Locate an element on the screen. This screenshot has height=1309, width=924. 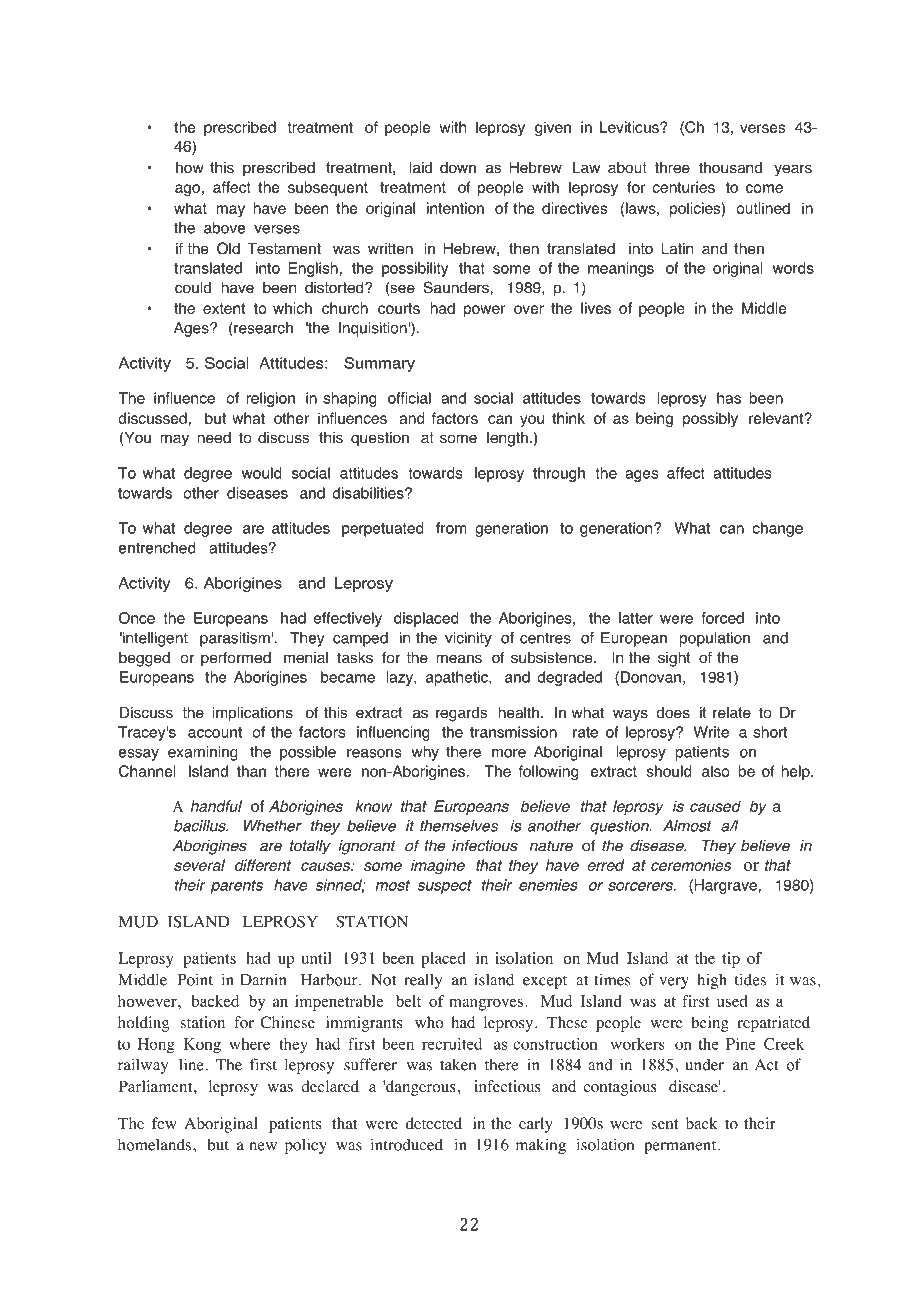
vicinity is located at coordinates (468, 639).
